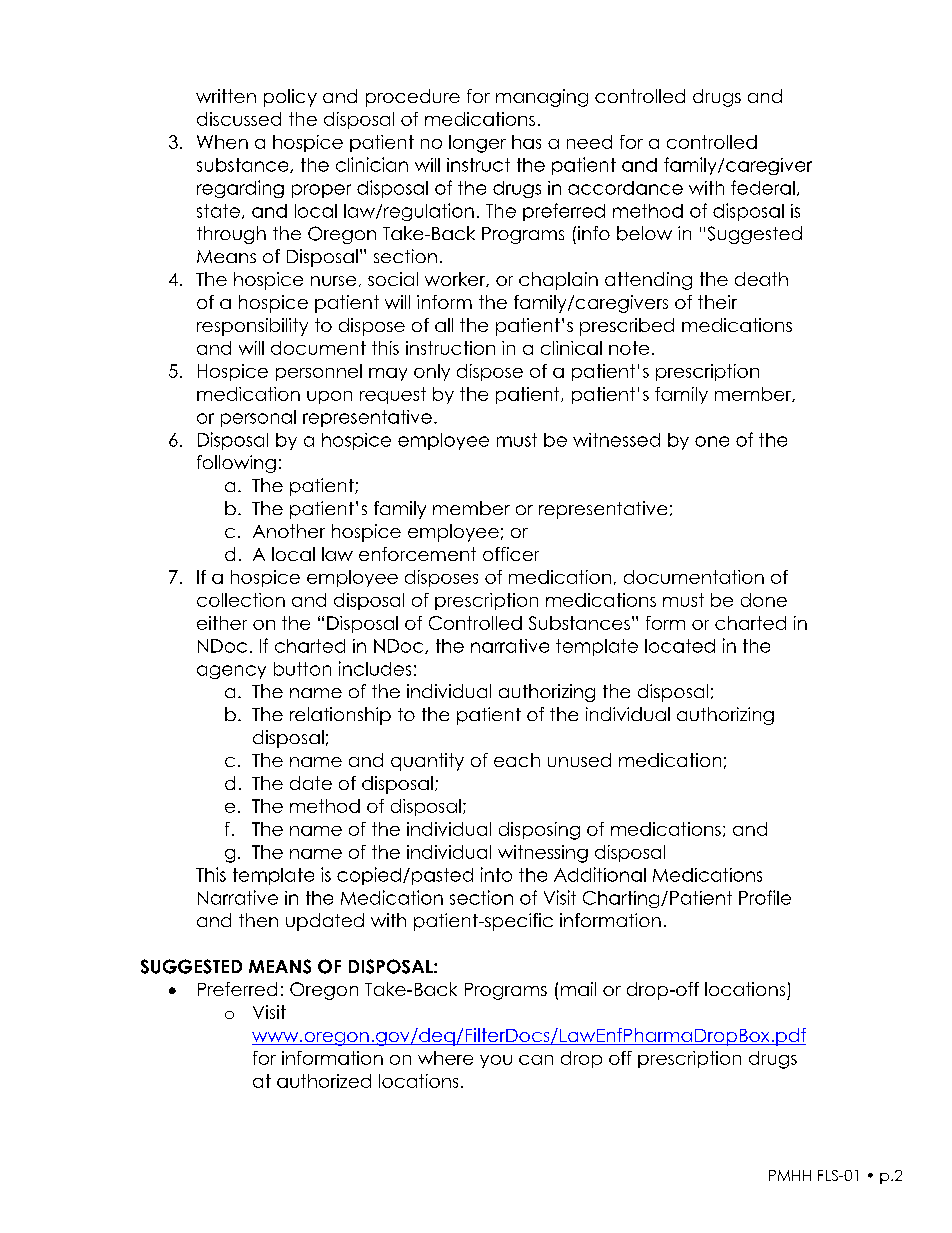 The image size is (952, 1233). Describe the element at coordinates (324, 1081) in the screenshot. I see `authorized` at that location.
